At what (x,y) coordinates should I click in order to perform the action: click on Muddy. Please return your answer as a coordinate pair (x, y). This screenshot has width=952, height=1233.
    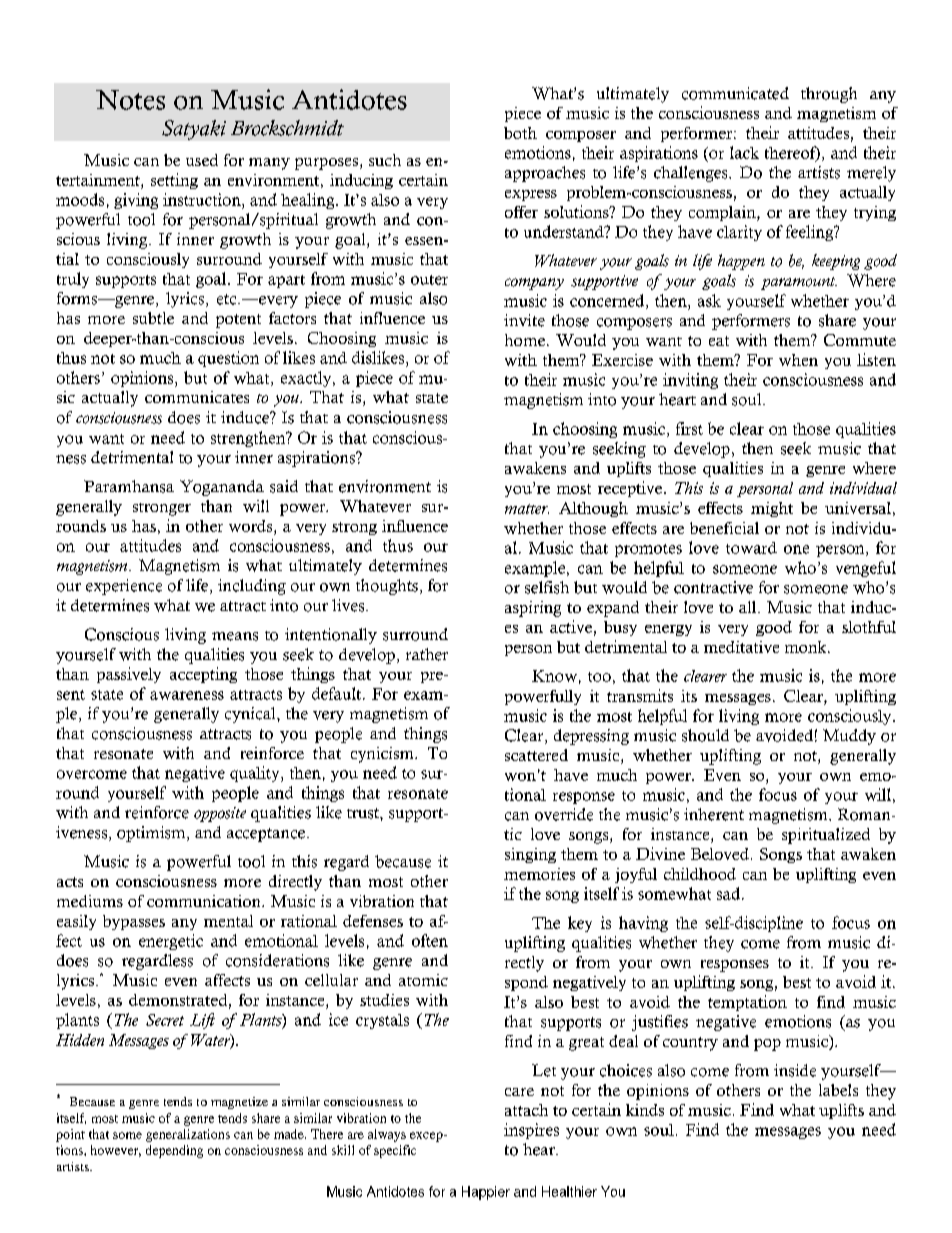
    Looking at the image, I should click on (849, 737).
